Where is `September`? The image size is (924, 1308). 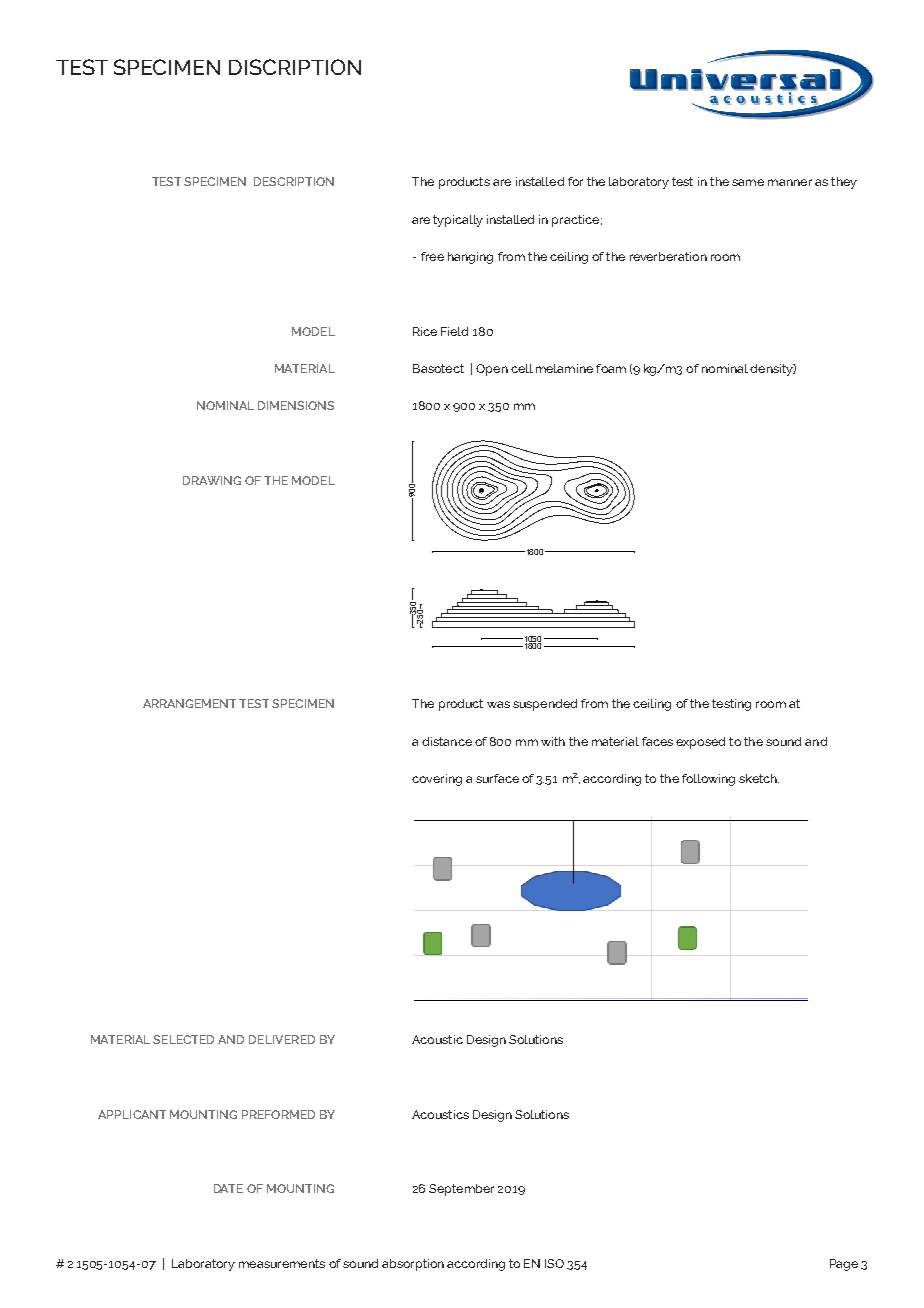 September is located at coordinates (461, 1190).
